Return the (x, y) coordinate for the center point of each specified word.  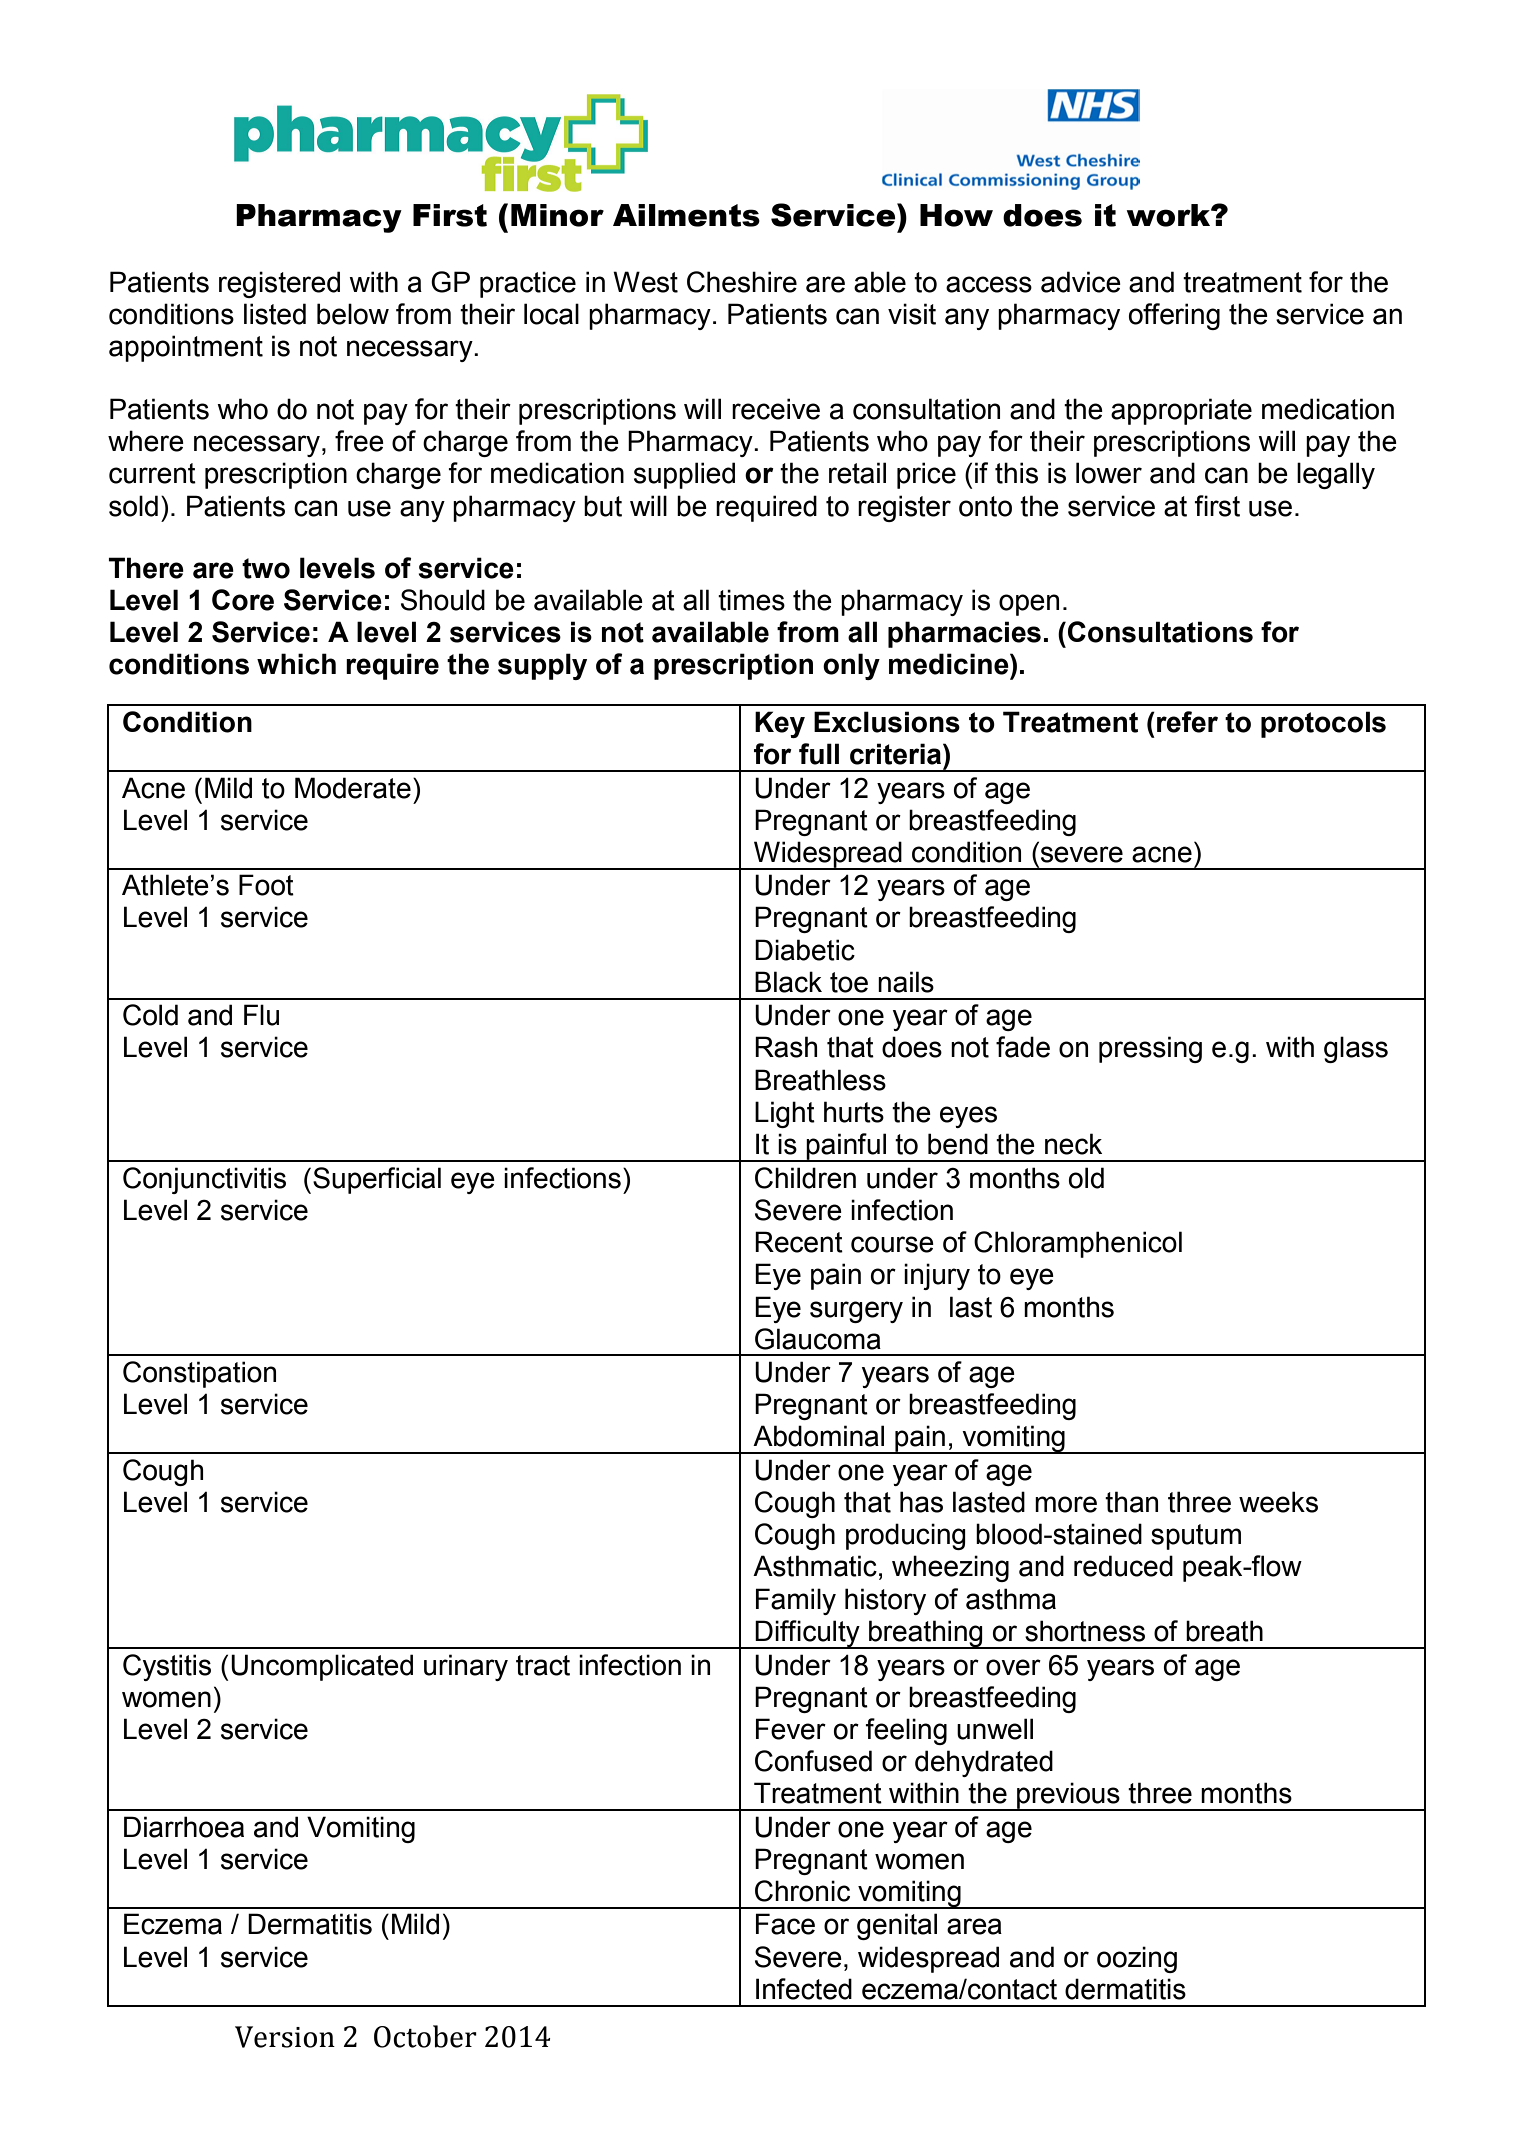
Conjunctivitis (204, 1180)
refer (1187, 722)
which (296, 664)
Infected (804, 1989)
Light (785, 1114)
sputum (1196, 1537)
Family (796, 1601)
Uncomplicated (322, 1667)
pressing (1150, 1049)
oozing (1137, 1959)
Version (285, 2037)
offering (1174, 316)
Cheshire (742, 282)
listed (275, 314)
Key (780, 724)
